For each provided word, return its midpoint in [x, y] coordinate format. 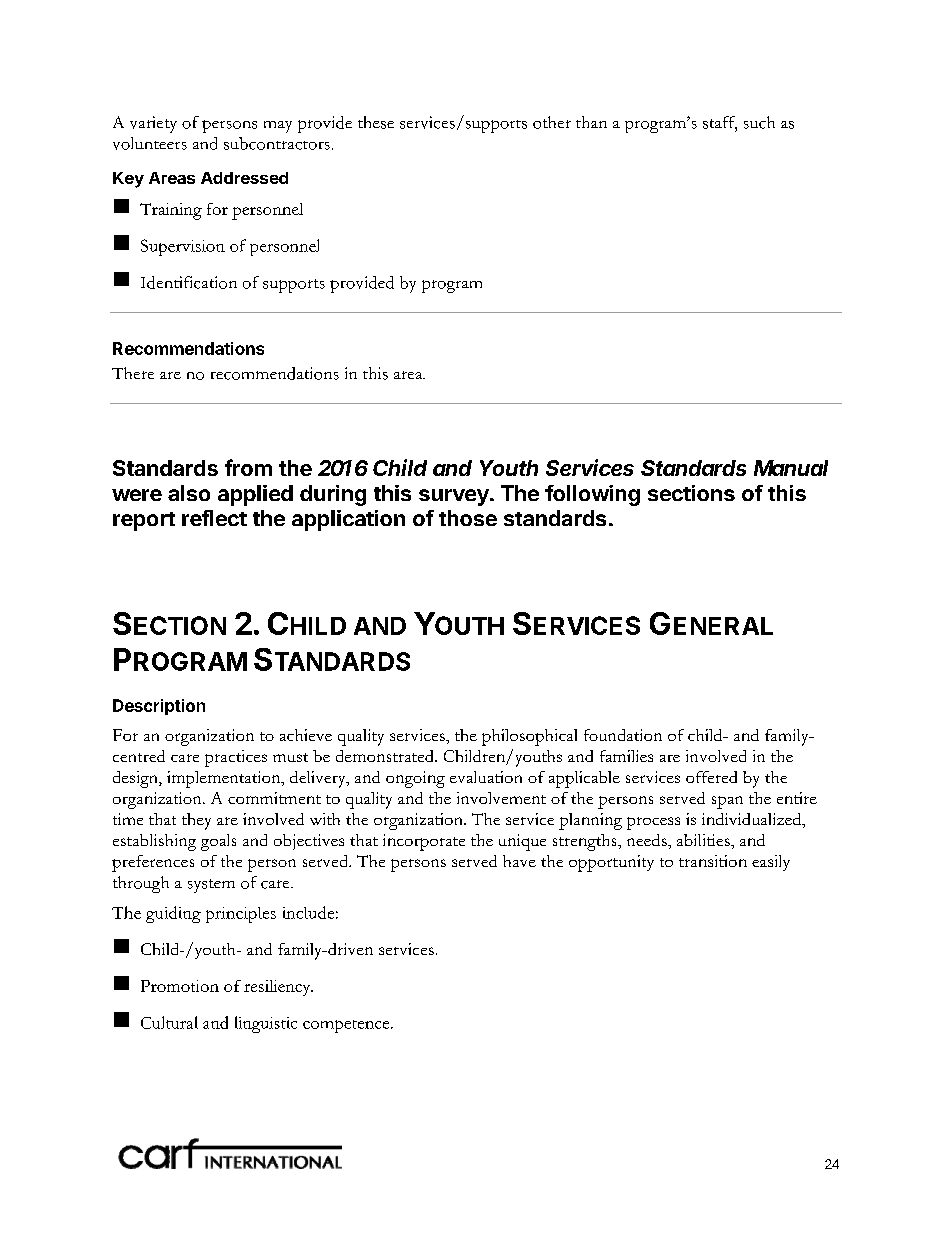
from [248, 467]
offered [711, 777]
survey [455, 497]
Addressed [244, 178]
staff [720, 123]
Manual [791, 468]
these [376, 122]
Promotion [180, 986]
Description [159, 707]
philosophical [529, 737]
